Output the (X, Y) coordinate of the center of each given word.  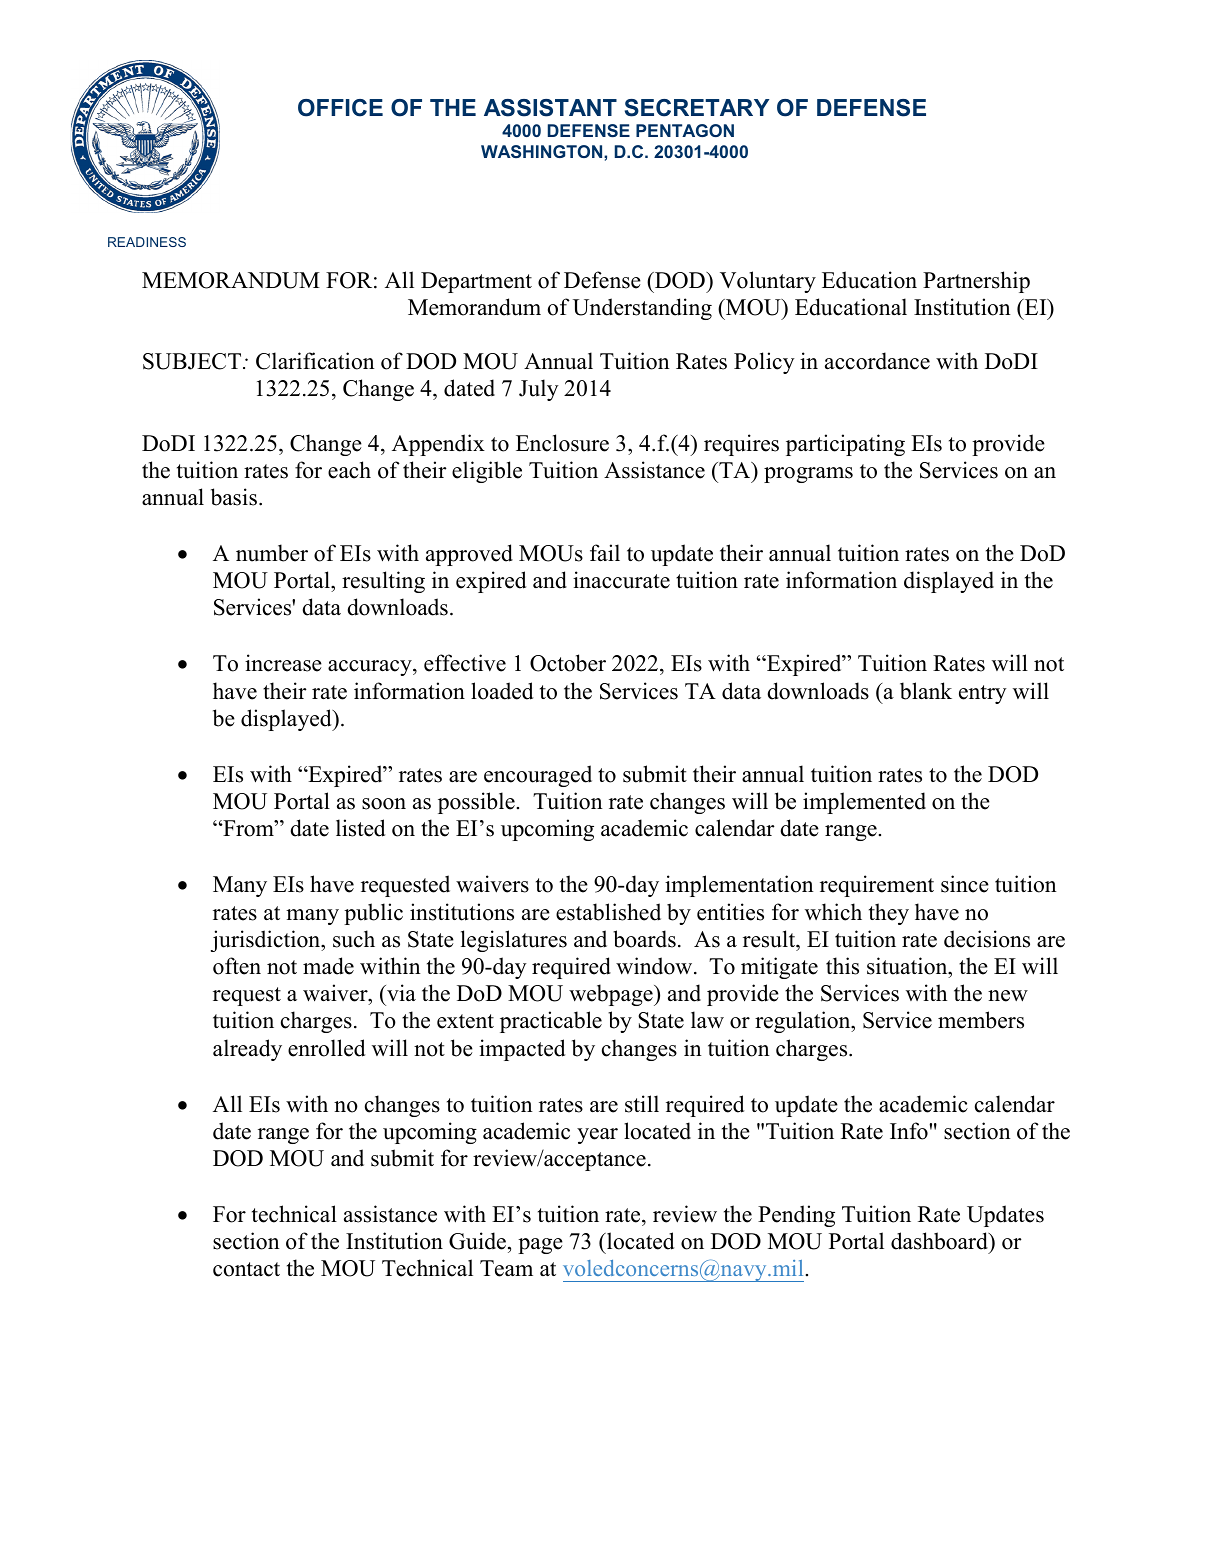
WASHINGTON (543, 151)
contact (246, 1269)
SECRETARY (697, 108)
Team (506, 1268)
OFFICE (340, 108)
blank (926, 691)
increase (283, 663)
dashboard (940, 1241)
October (568, 663)
